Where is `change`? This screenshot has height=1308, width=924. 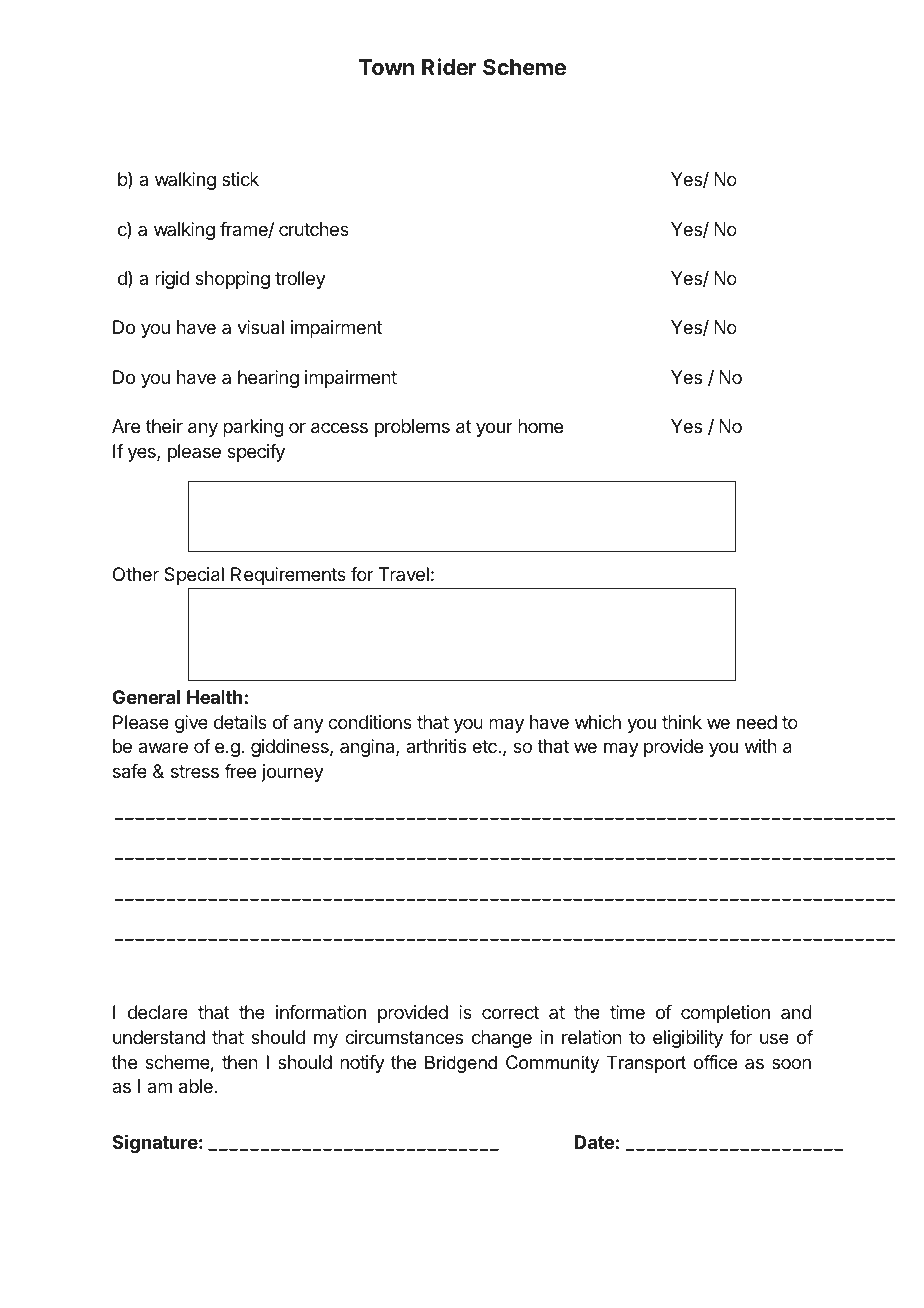 change is located at coordinates (502, 1039).
